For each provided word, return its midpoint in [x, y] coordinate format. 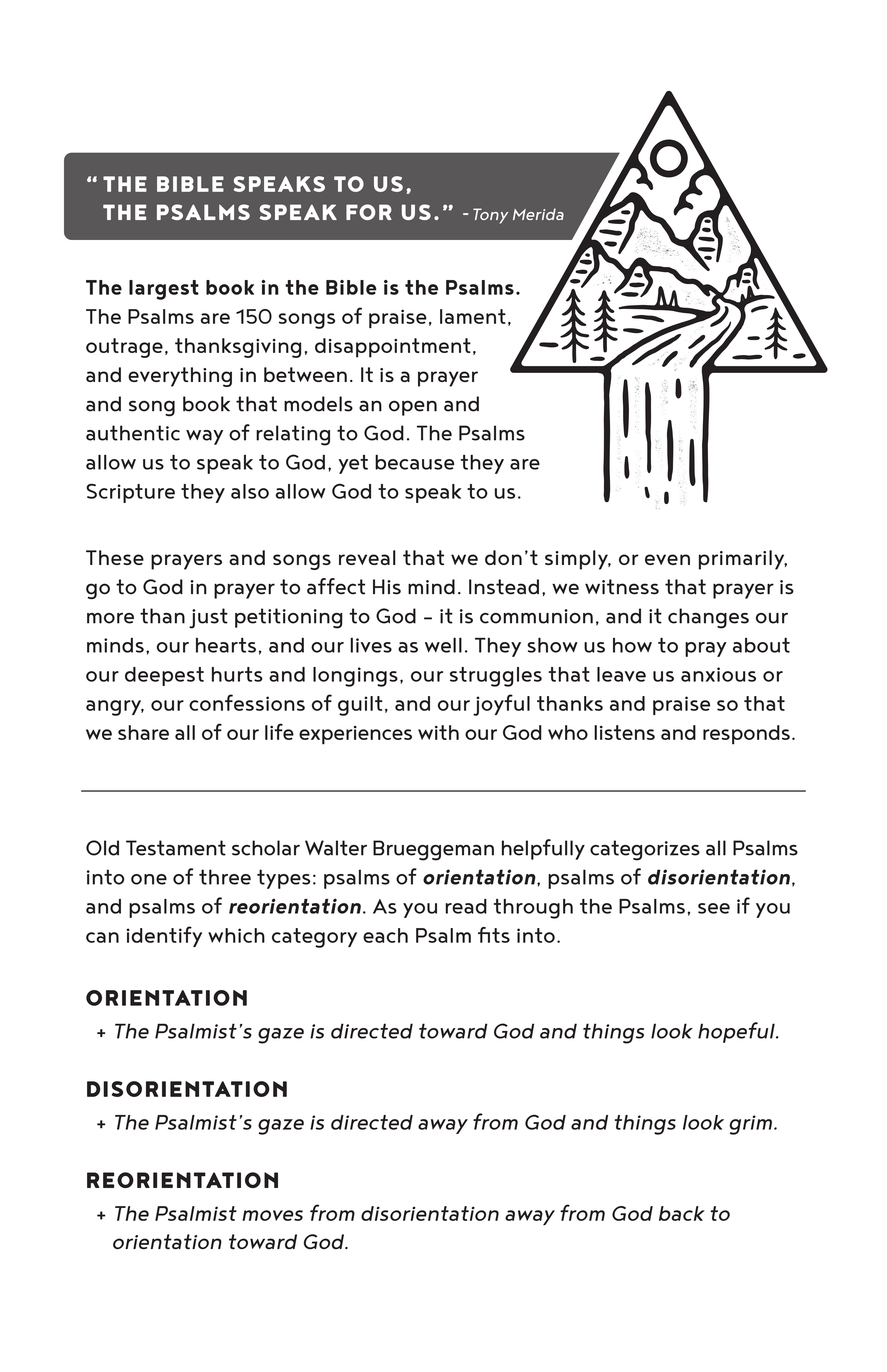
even [667, 559]
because [414, 462]
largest [164, 290]
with [438, 732]
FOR [369, 212]
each [385, 935]
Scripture [130, 493]
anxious [718, 674]
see [714, 908]
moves [272, 1215]
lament [473, 316]
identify [164, 936]
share [143, 732]
